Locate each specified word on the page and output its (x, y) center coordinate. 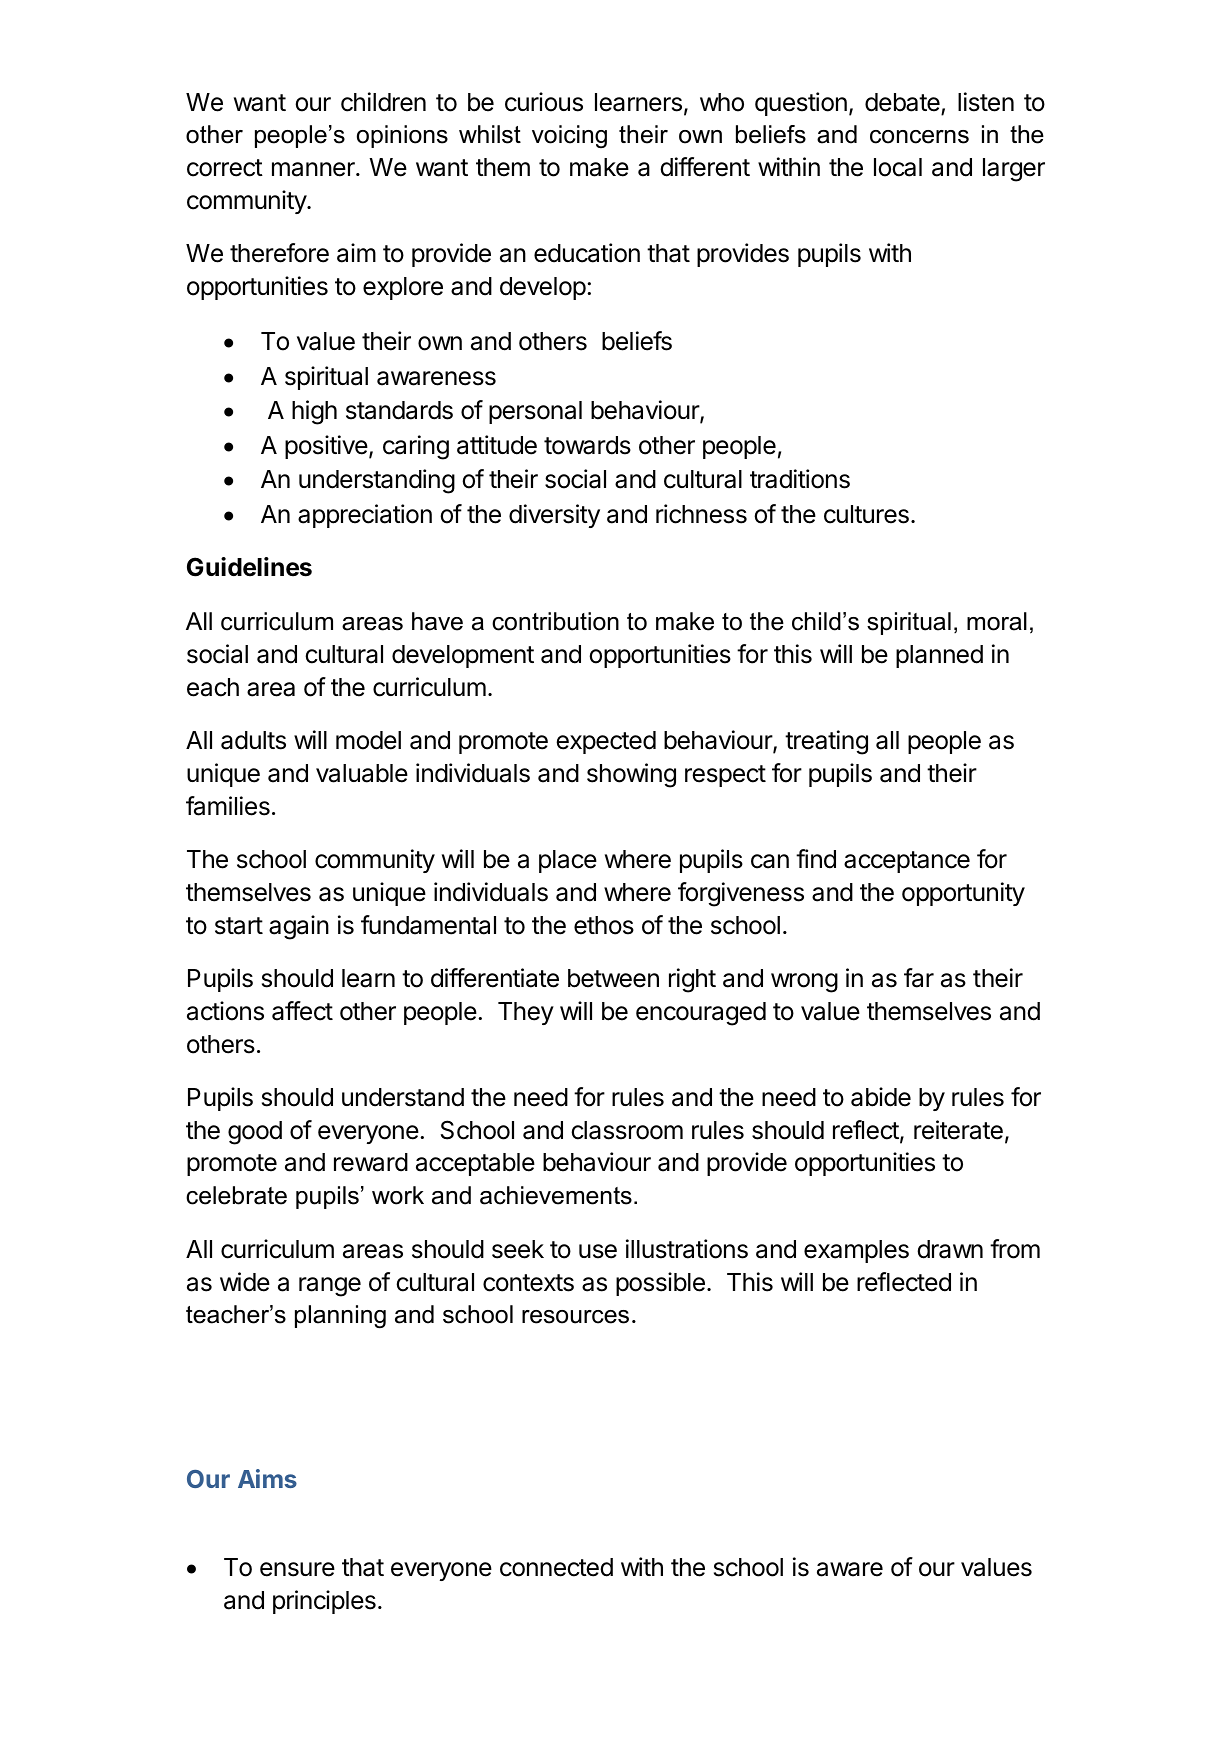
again (299, 927)
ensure (297, 1569)
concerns (919, 137)
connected (556, 1567)
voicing (569, 136)
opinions (402, 136)
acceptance (907, 862)
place (568, 861)
